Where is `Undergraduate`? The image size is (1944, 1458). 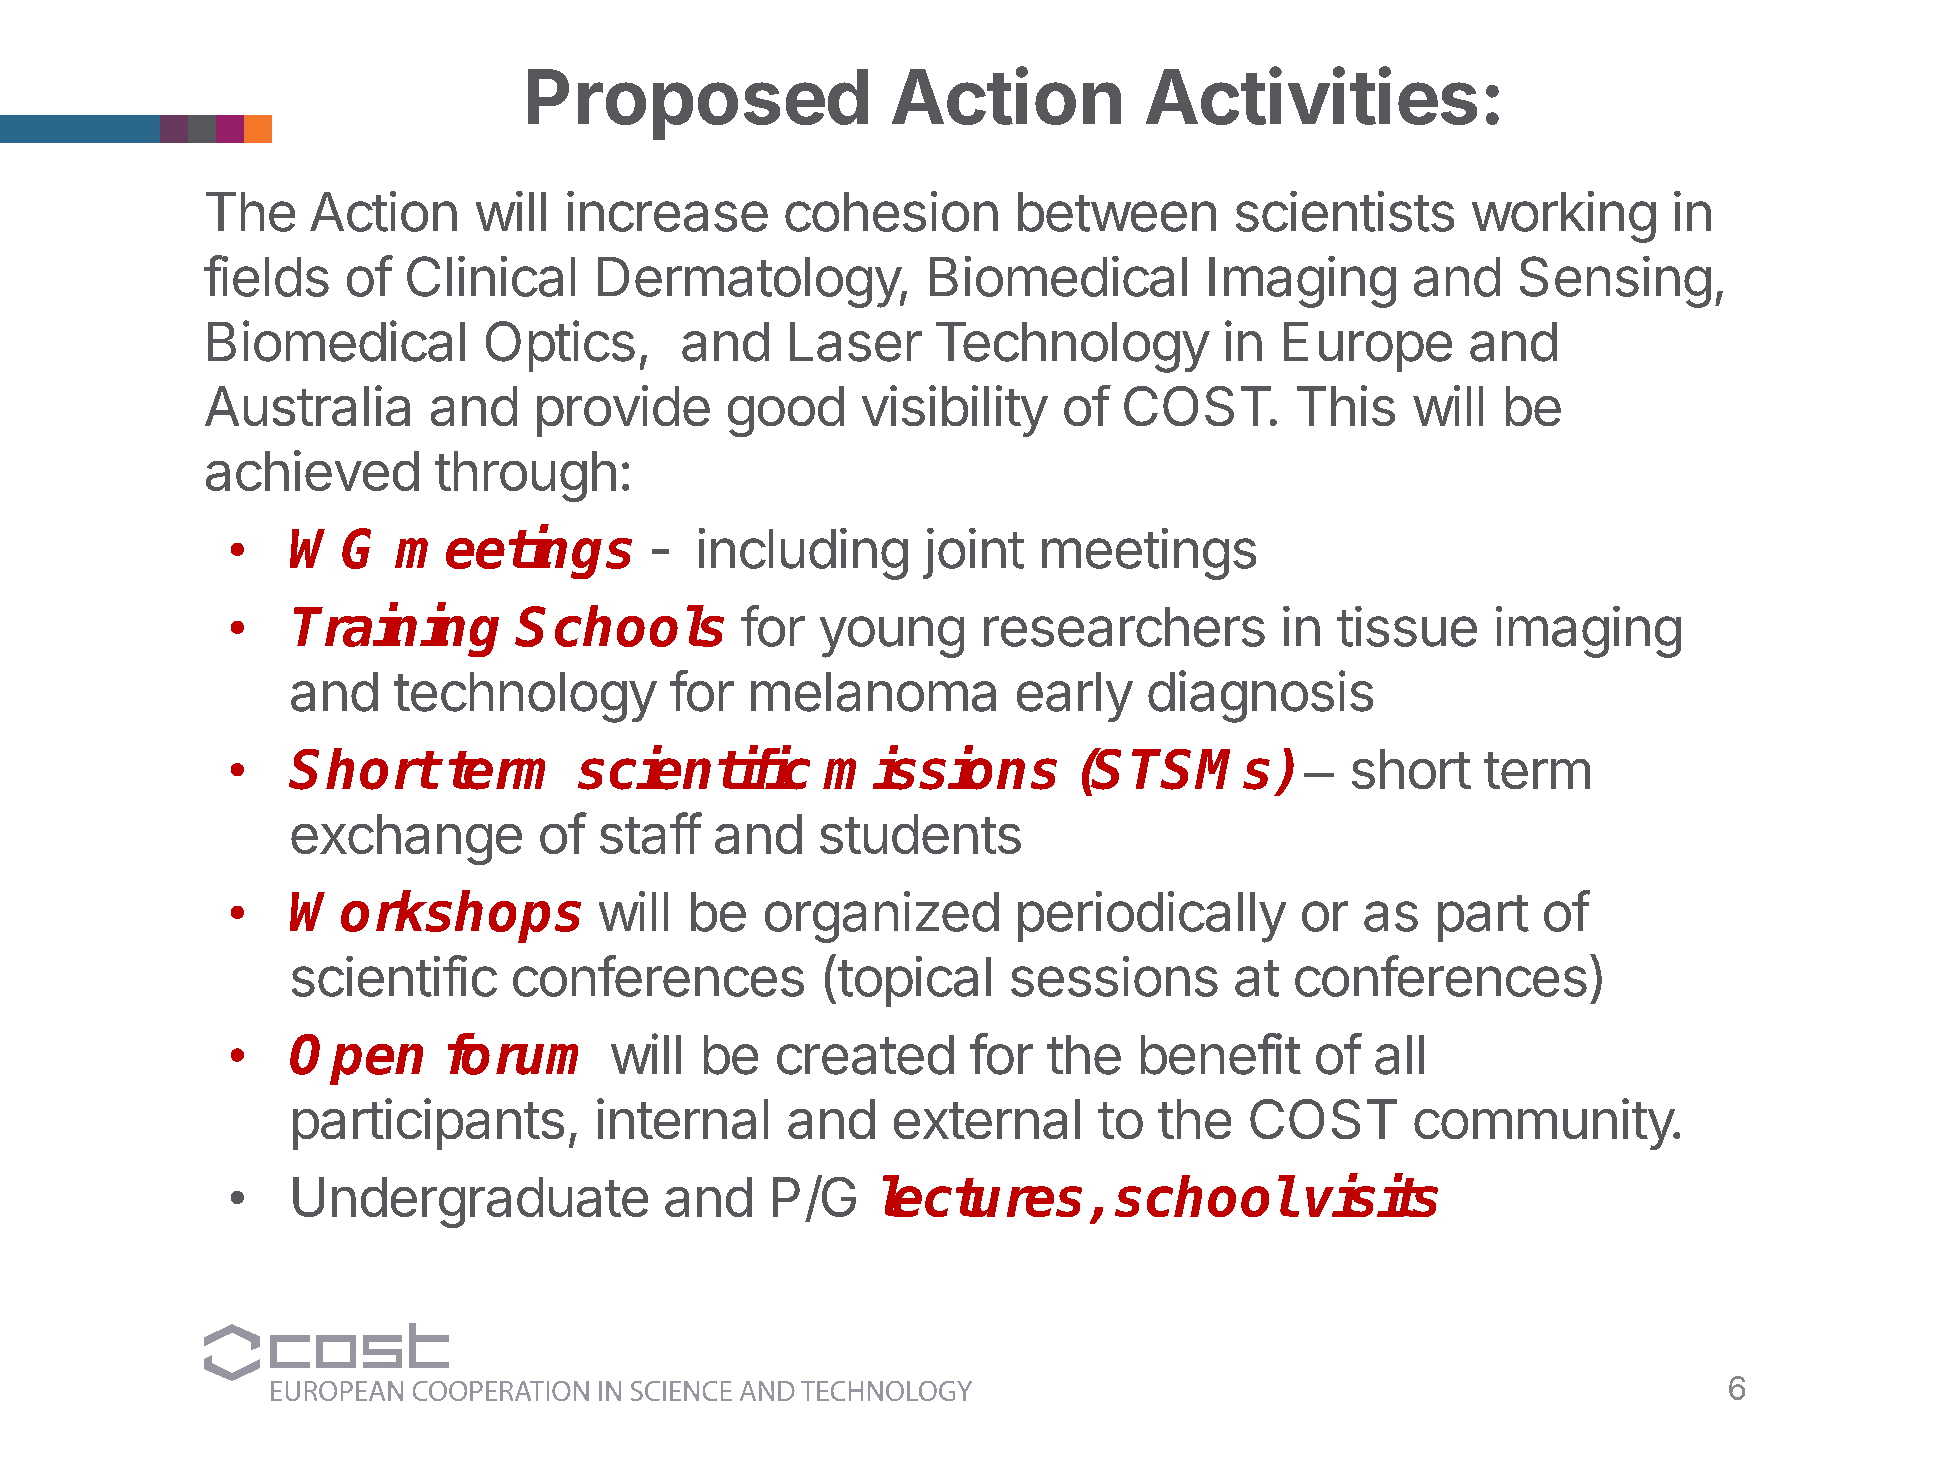
Undergraduate is located at coordinates (470, 1202).
